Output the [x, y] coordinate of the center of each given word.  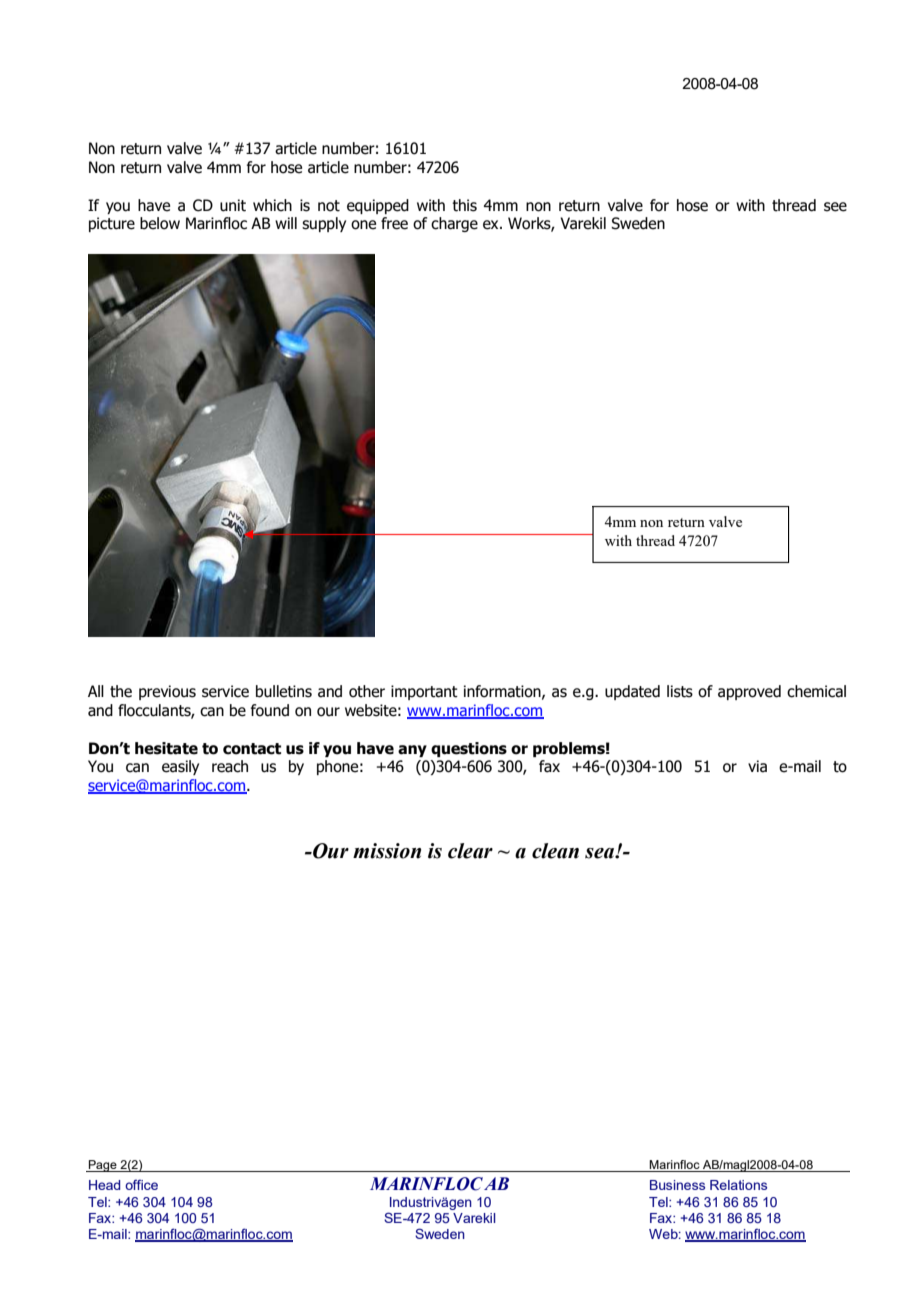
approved [749, 692]
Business [677, 1185]
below [160, 223]
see [835, 207]
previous [167, 692]
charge [454, 224]
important [424, 692]
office [141, 1184]
